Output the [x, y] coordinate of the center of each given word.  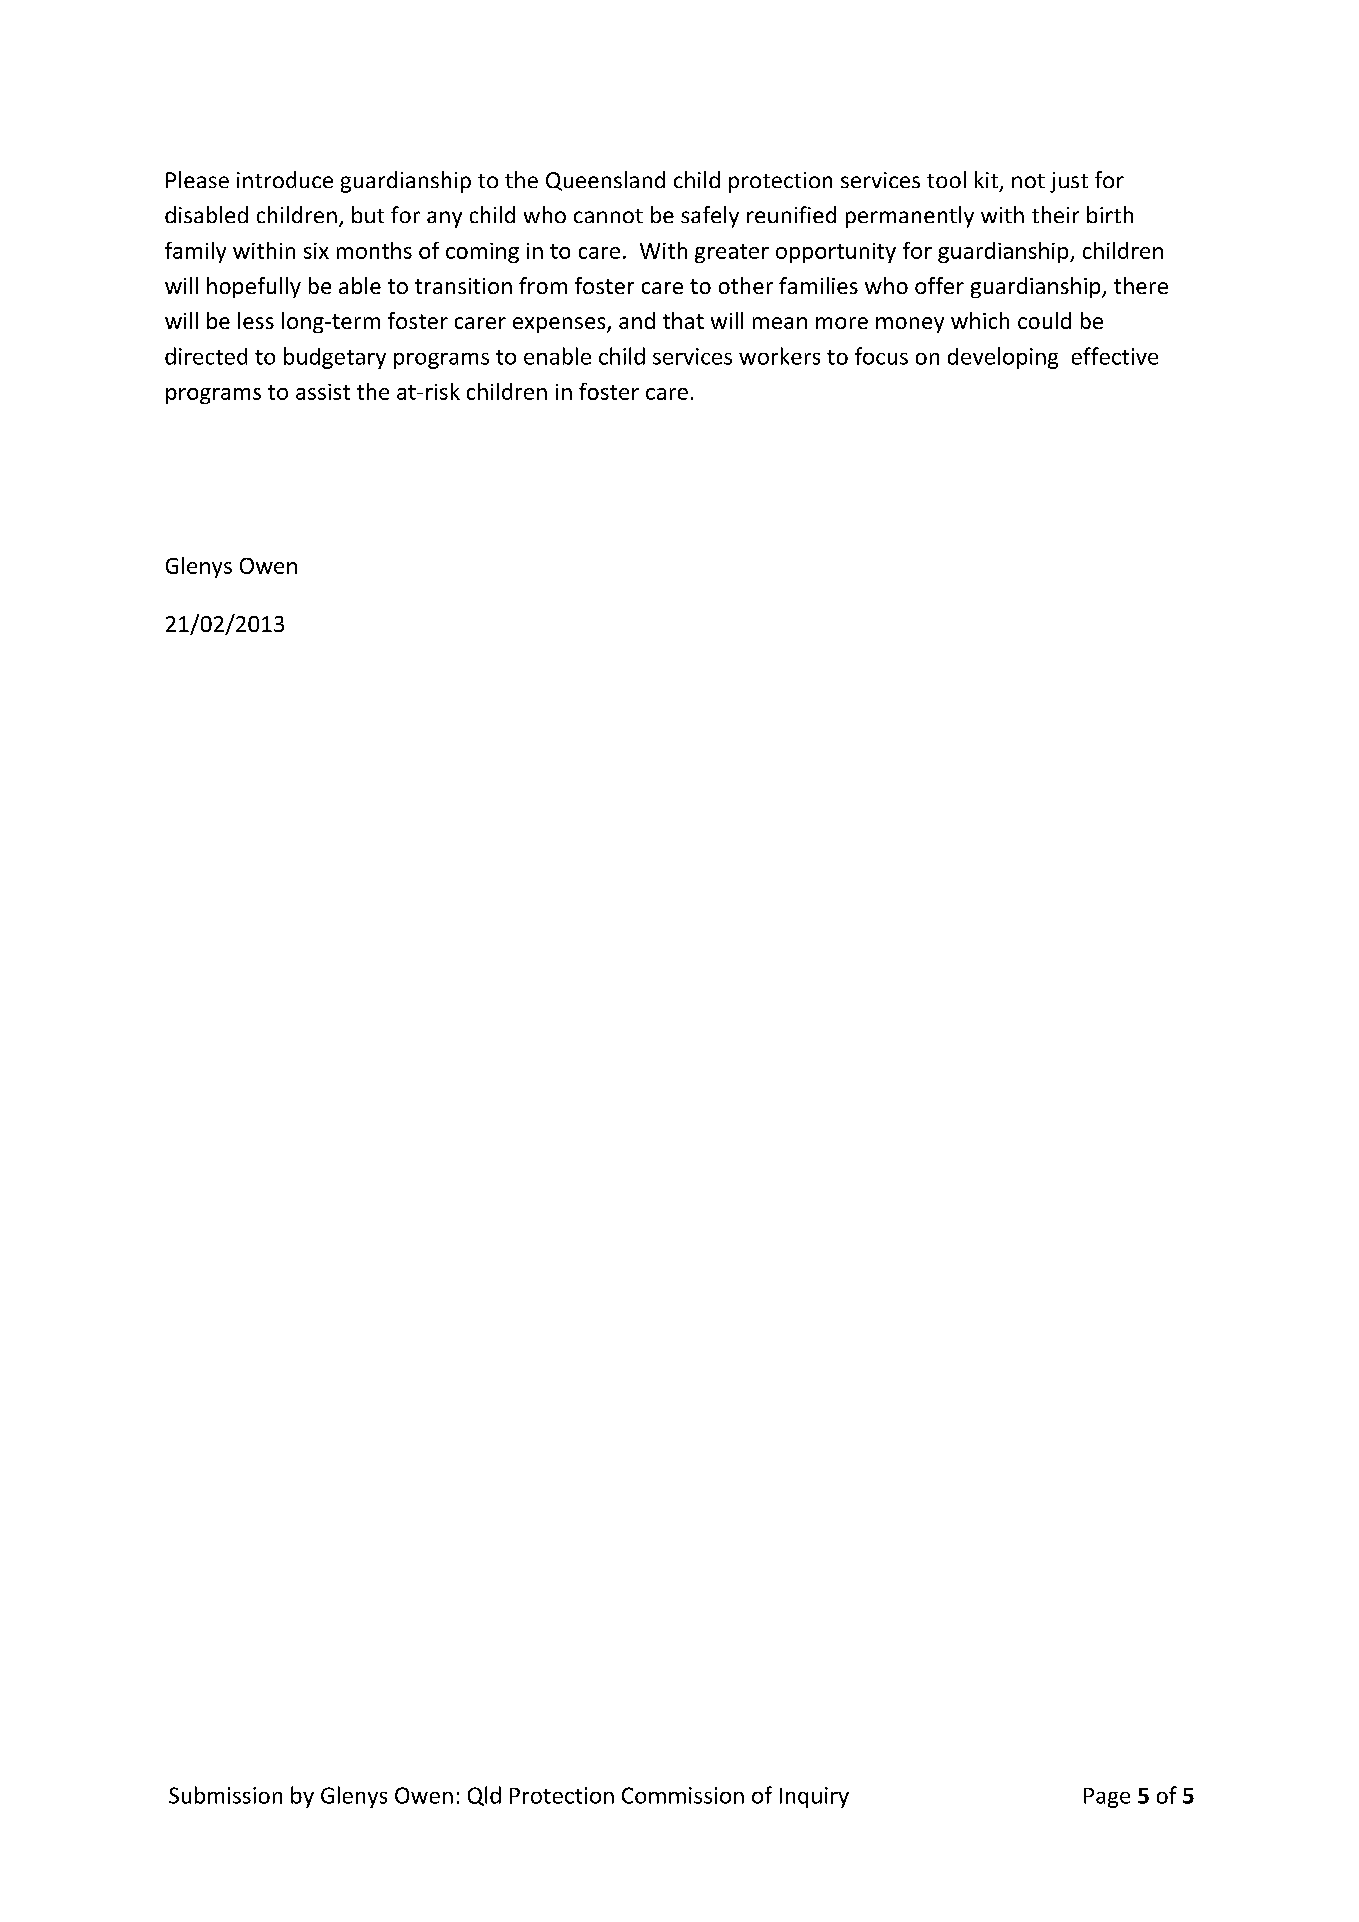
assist [323, 392]
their [1055, 214]
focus [881, 356]
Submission [225, 1795]
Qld [484, 1796]
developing [1003, 358]
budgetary [335, 358]
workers [779, 356]
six [316, 251]
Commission [683, 1795]
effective [1115, 356]
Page [1107, 1798]
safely [710, 217]
